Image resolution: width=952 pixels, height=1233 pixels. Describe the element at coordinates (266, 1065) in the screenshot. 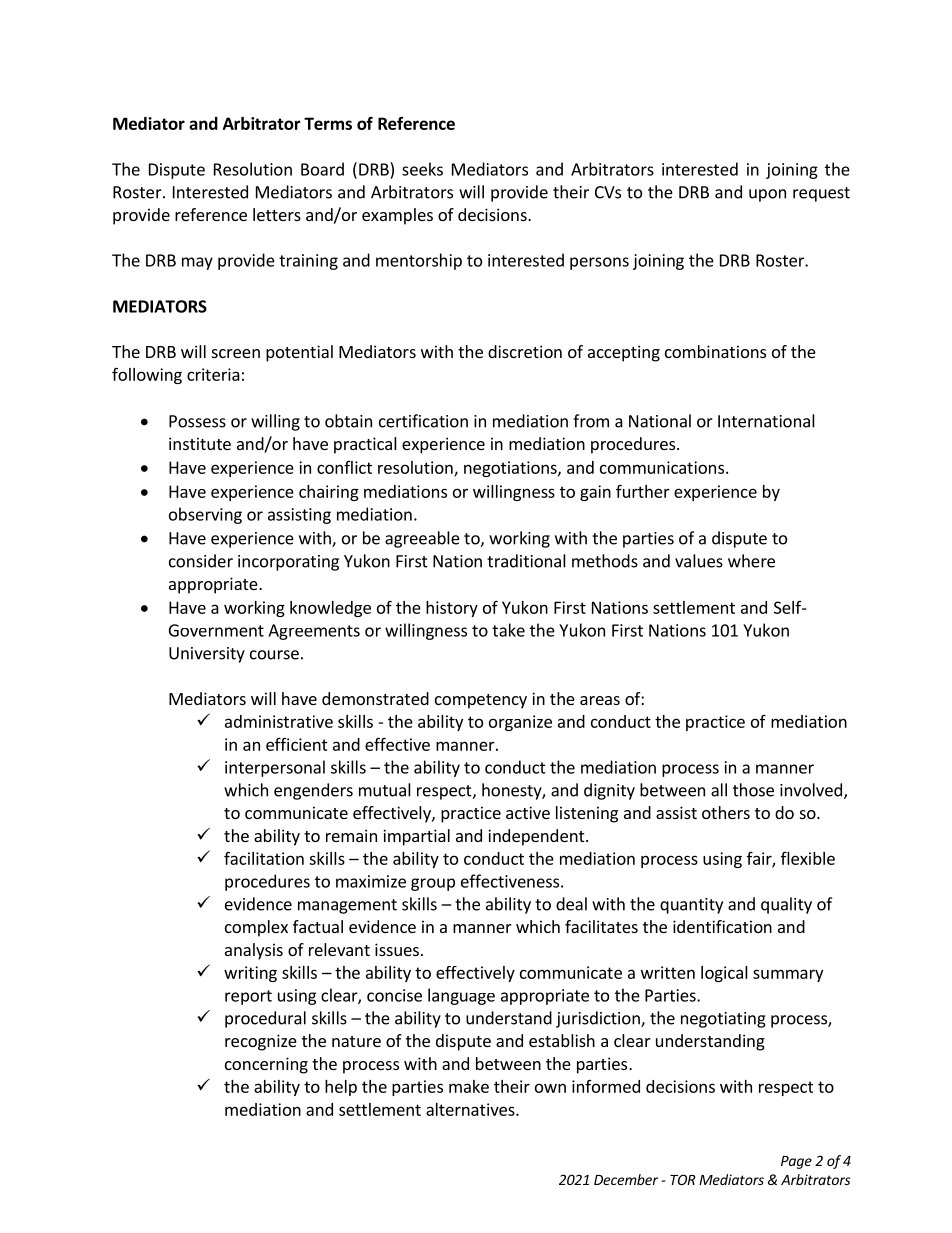

I see `concerning` at that location.
